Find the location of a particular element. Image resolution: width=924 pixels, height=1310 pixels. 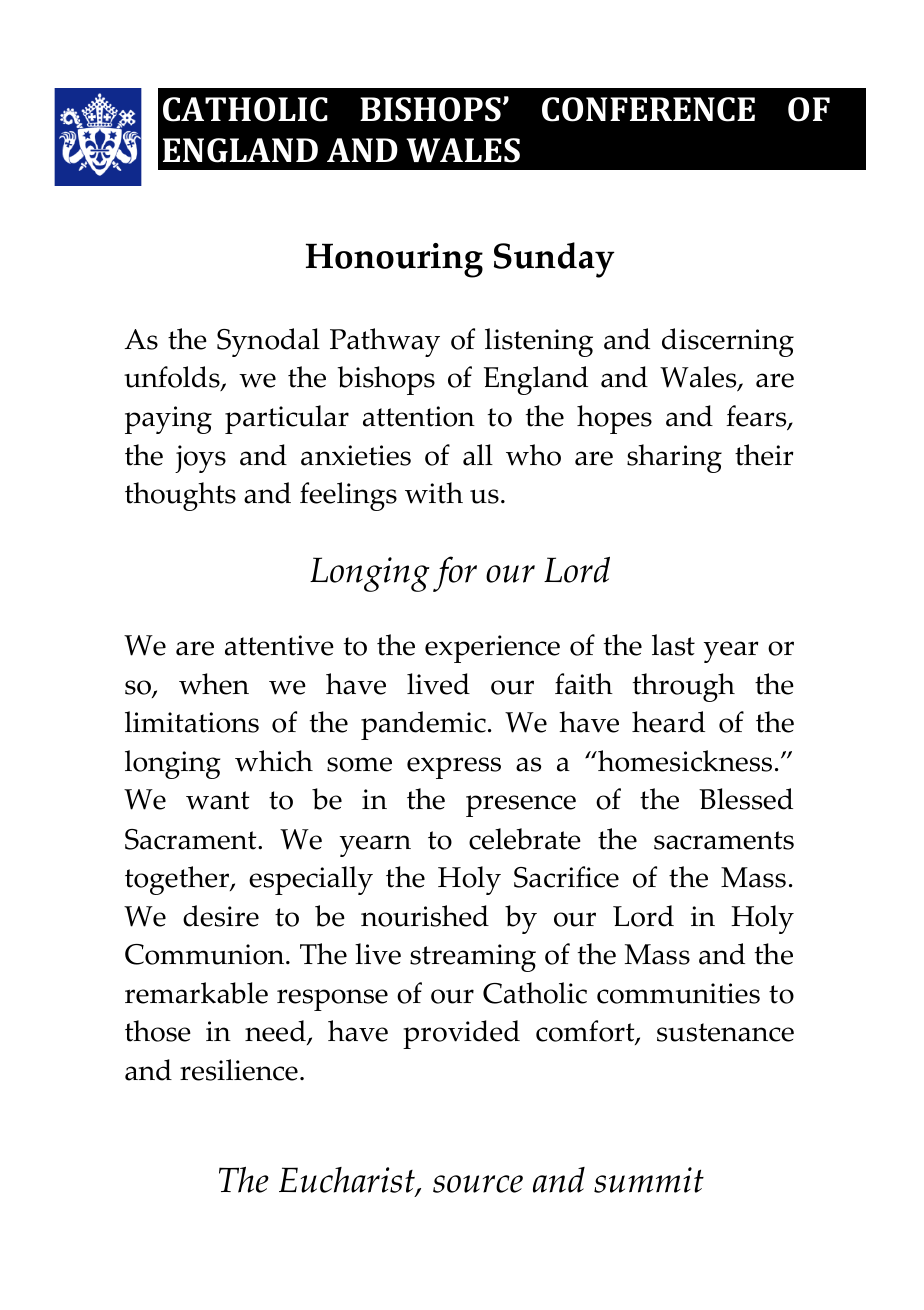

Pathway is located at coordinates (385, 342).
